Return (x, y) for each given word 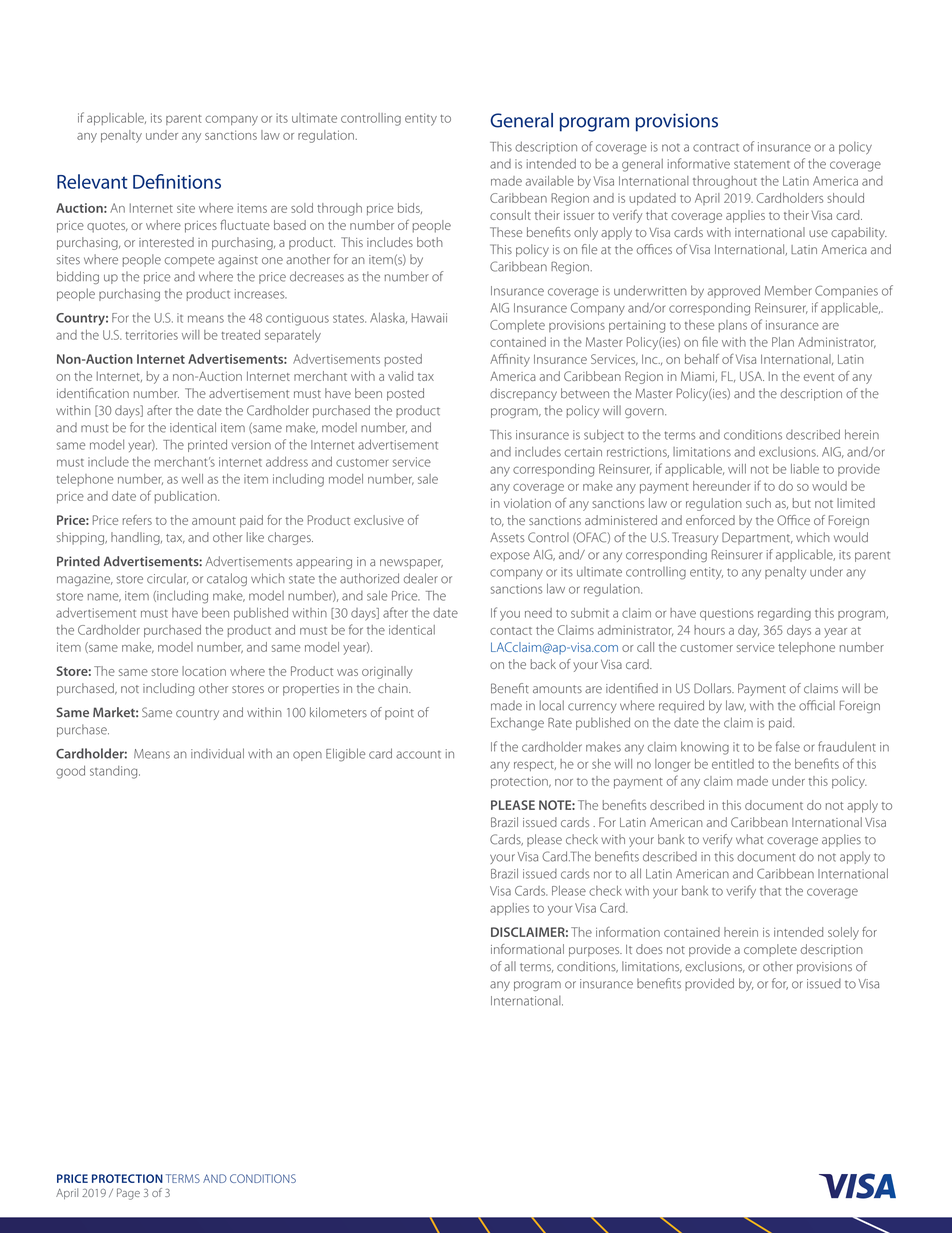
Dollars (714, 688)
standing (115, 772)
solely (843, 933)
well (192, 479)
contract (716, 147)
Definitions (177, 181)
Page (128, 1194)
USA (752, 376)
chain (394, 688)
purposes (595, 952)
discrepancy (523, 394)
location (204, 671)
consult (510, 215)
